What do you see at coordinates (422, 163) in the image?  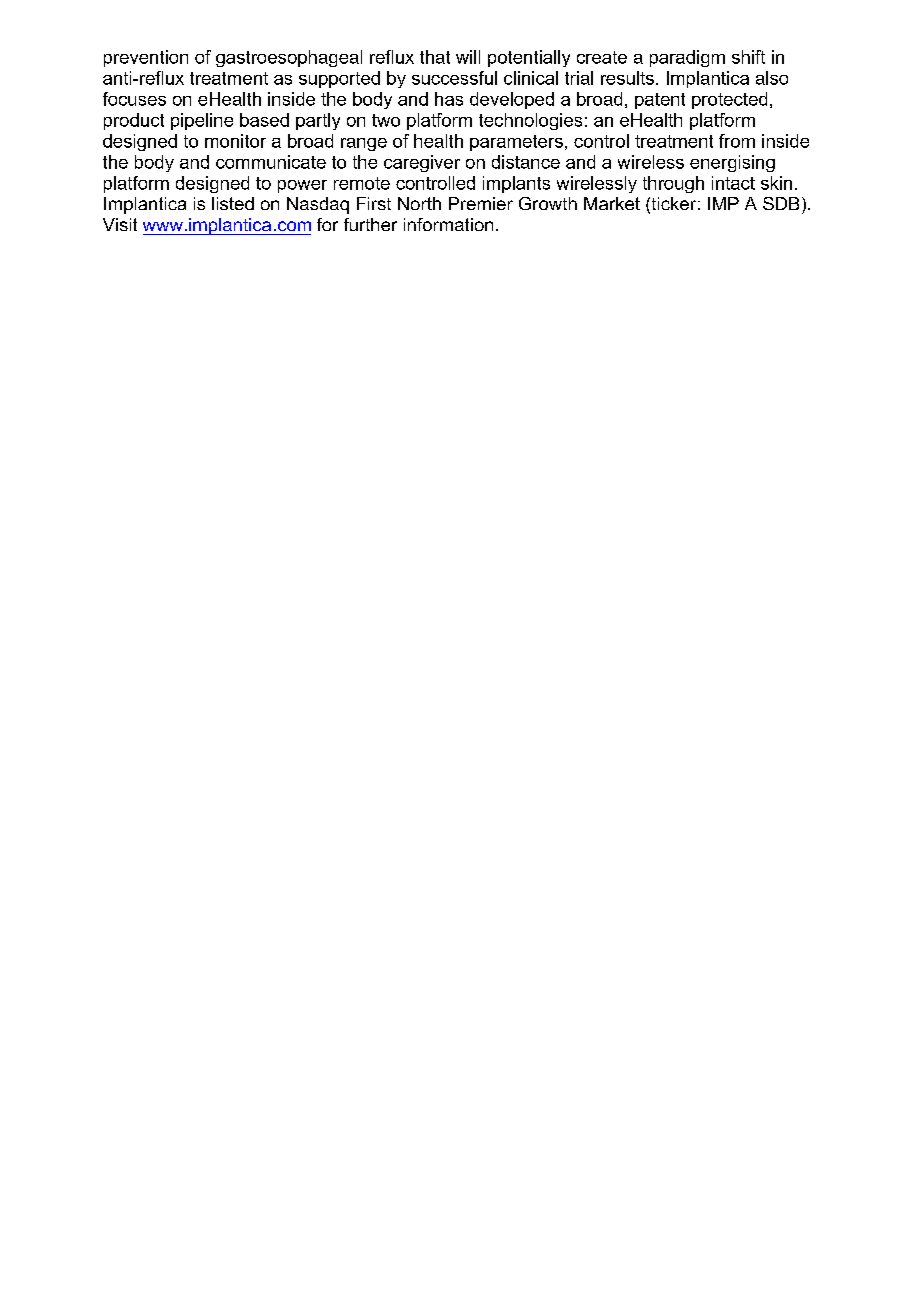 I see `caregiver` at bounding box center [422, 163].
